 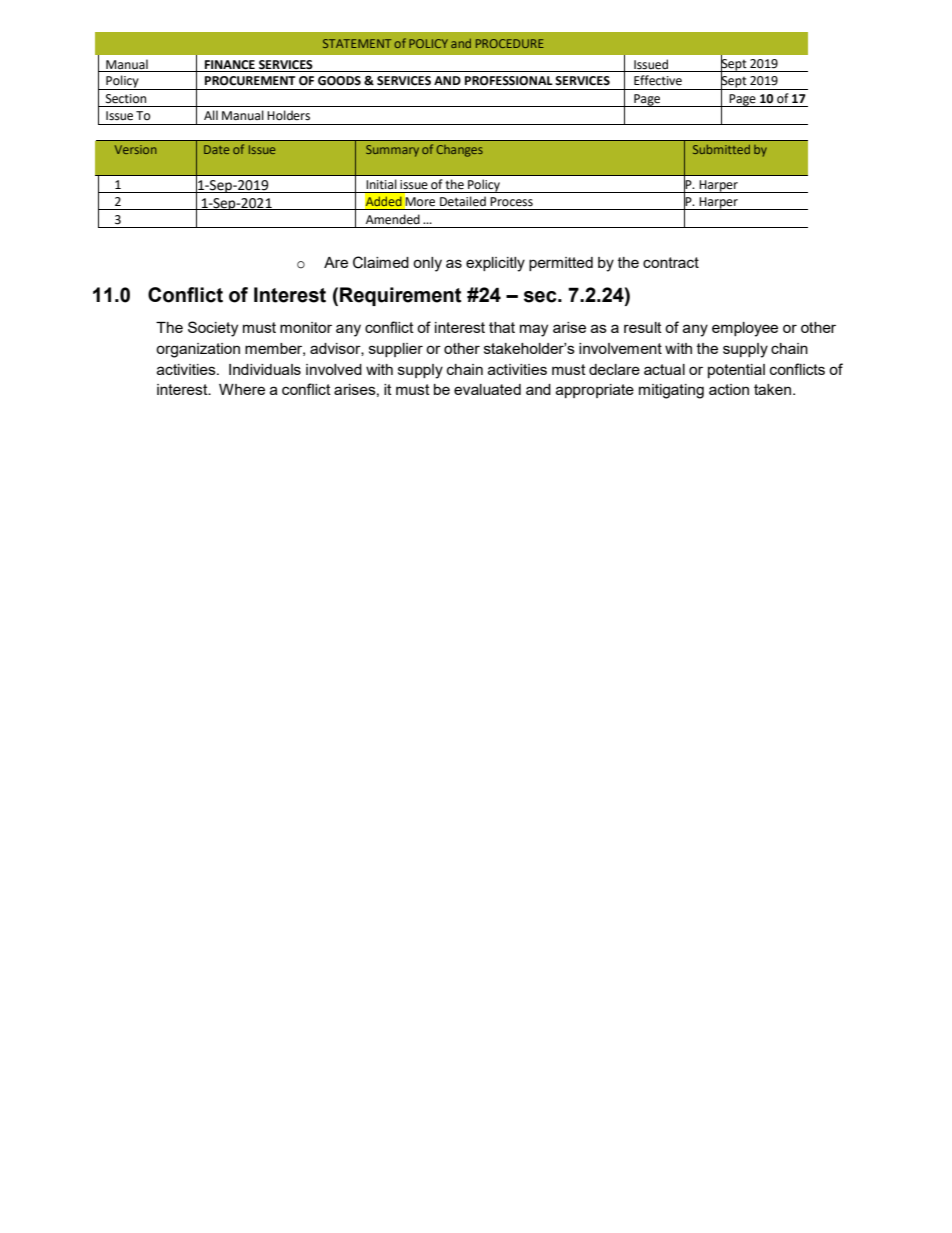 What do you see at coordinates (721, 149) in the image?
I see `Submitted` at bounding box center [721, 149].
